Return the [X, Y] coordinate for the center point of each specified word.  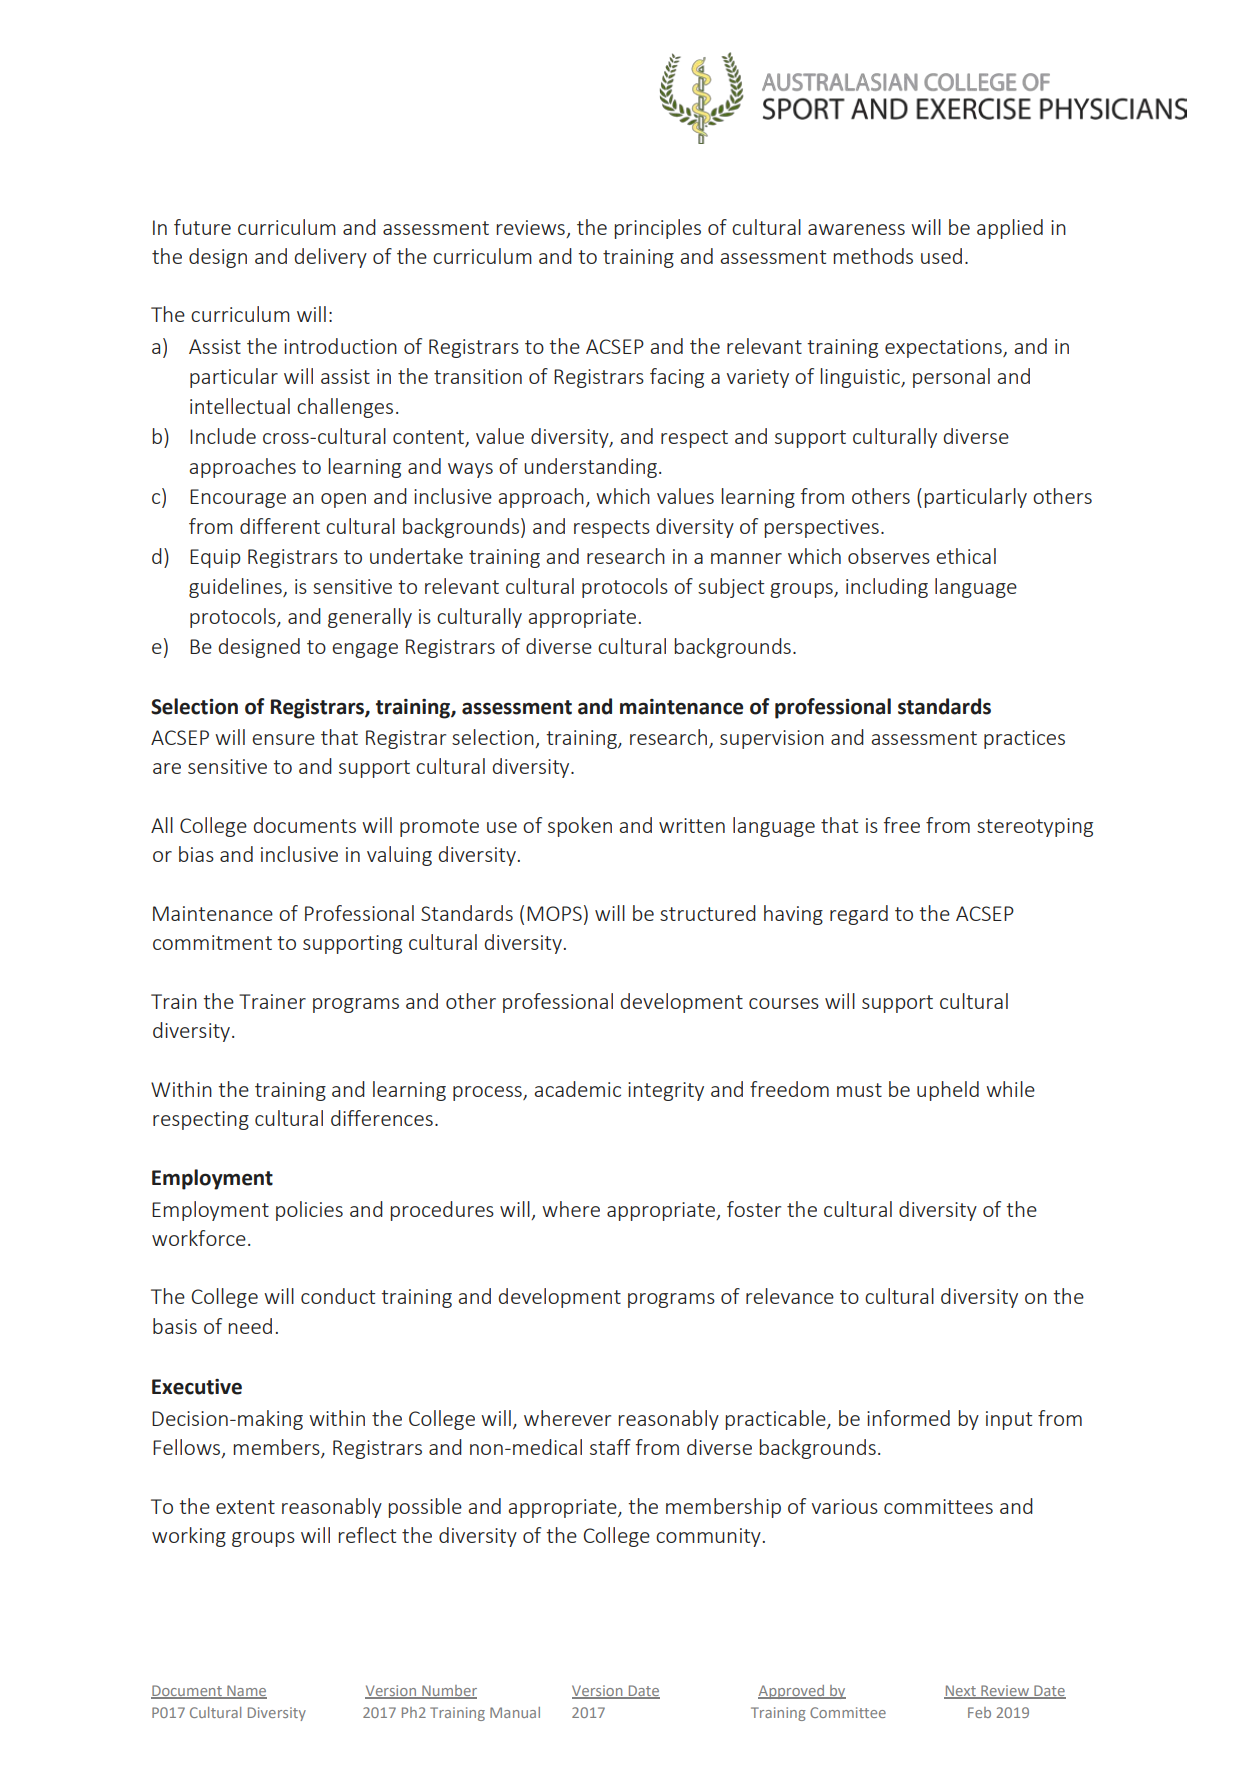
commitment [212, 942]
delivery [330, 258]
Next [961, 1691]
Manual [515, 1712]
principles [658, 229]
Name [246, 1691]
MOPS [554, 913]
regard [859, 915]
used [941, 256]
